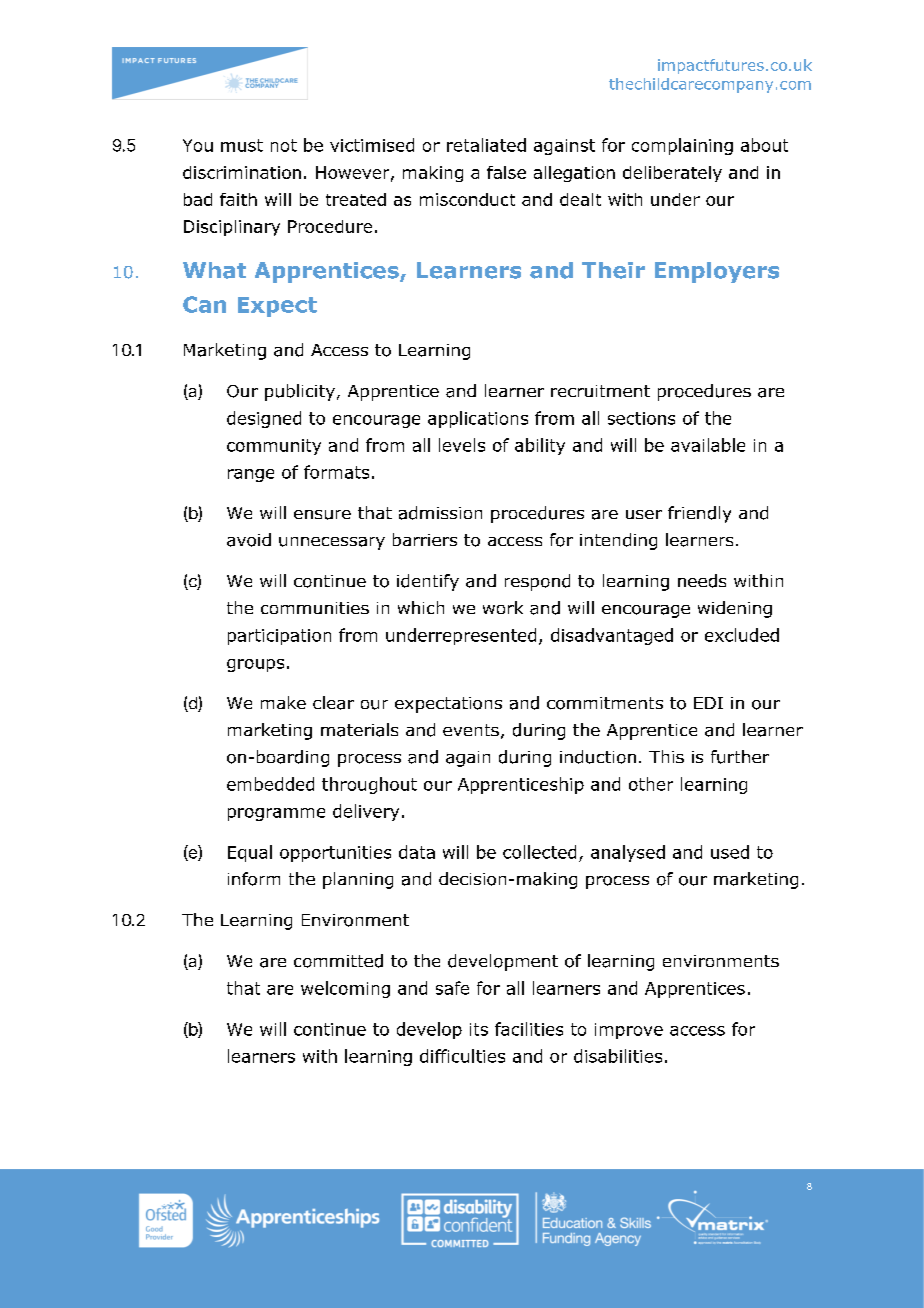 The image size is (924, 1308). What do you see at coordinates (506, 172) in the screenshot?
I see `false` at bounding box center [506, 172].
